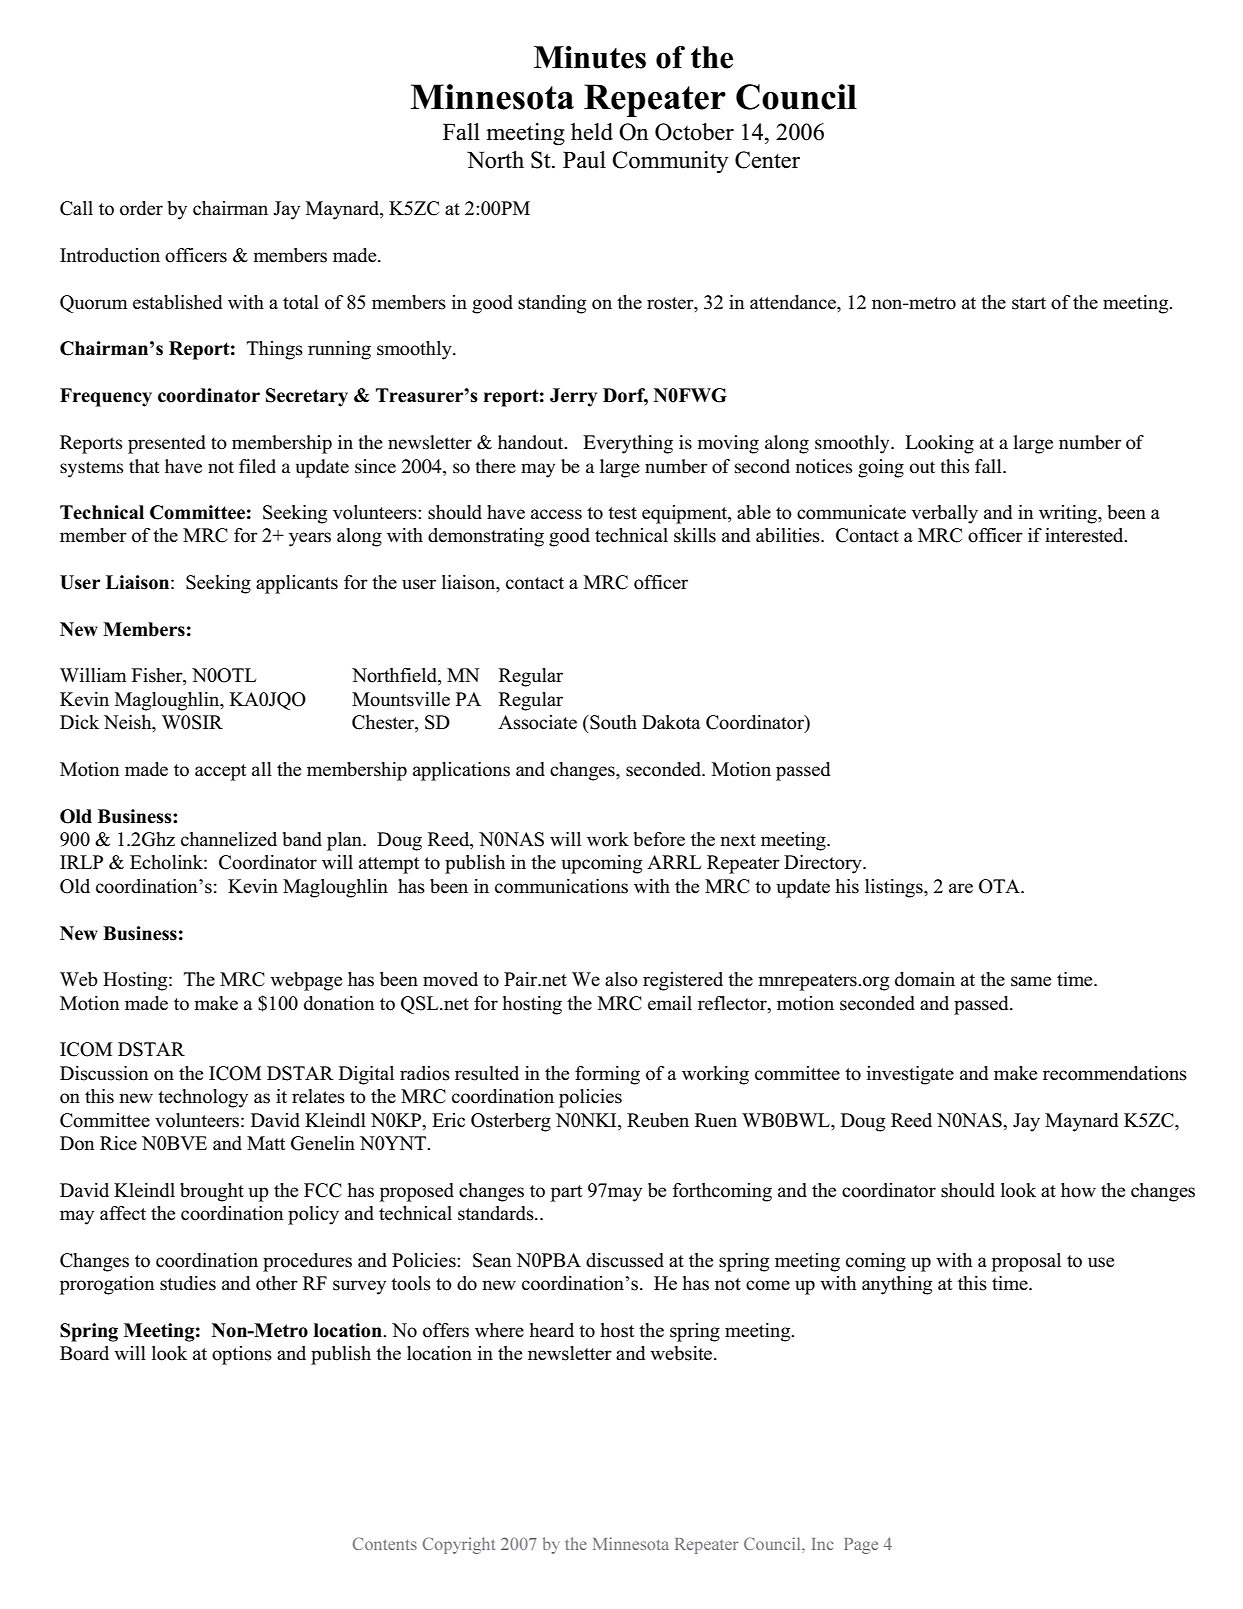 This page has width=1243, height=1609. I want to click on interested, so click(1085, 535).
